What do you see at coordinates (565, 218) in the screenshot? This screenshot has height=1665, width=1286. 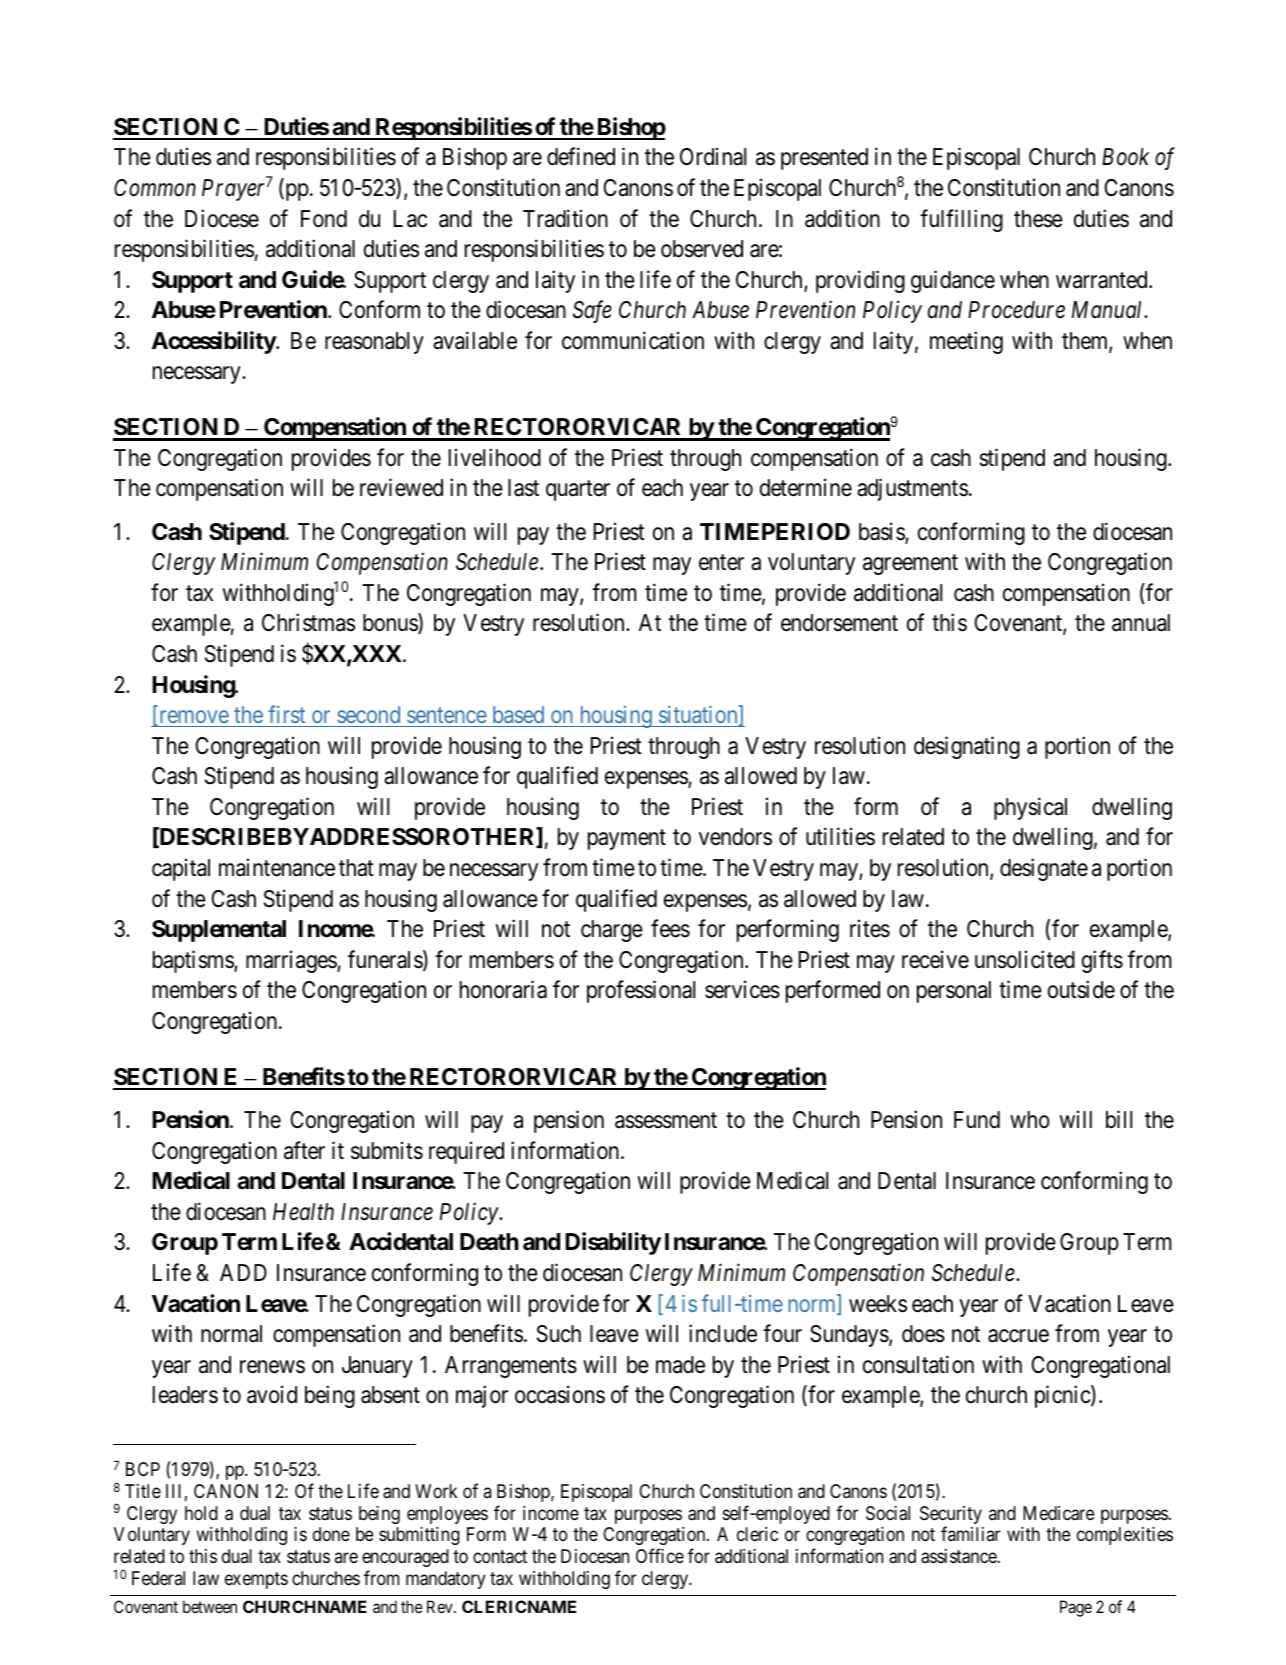 I see `Tradition` at bounding box center [565, 218].
